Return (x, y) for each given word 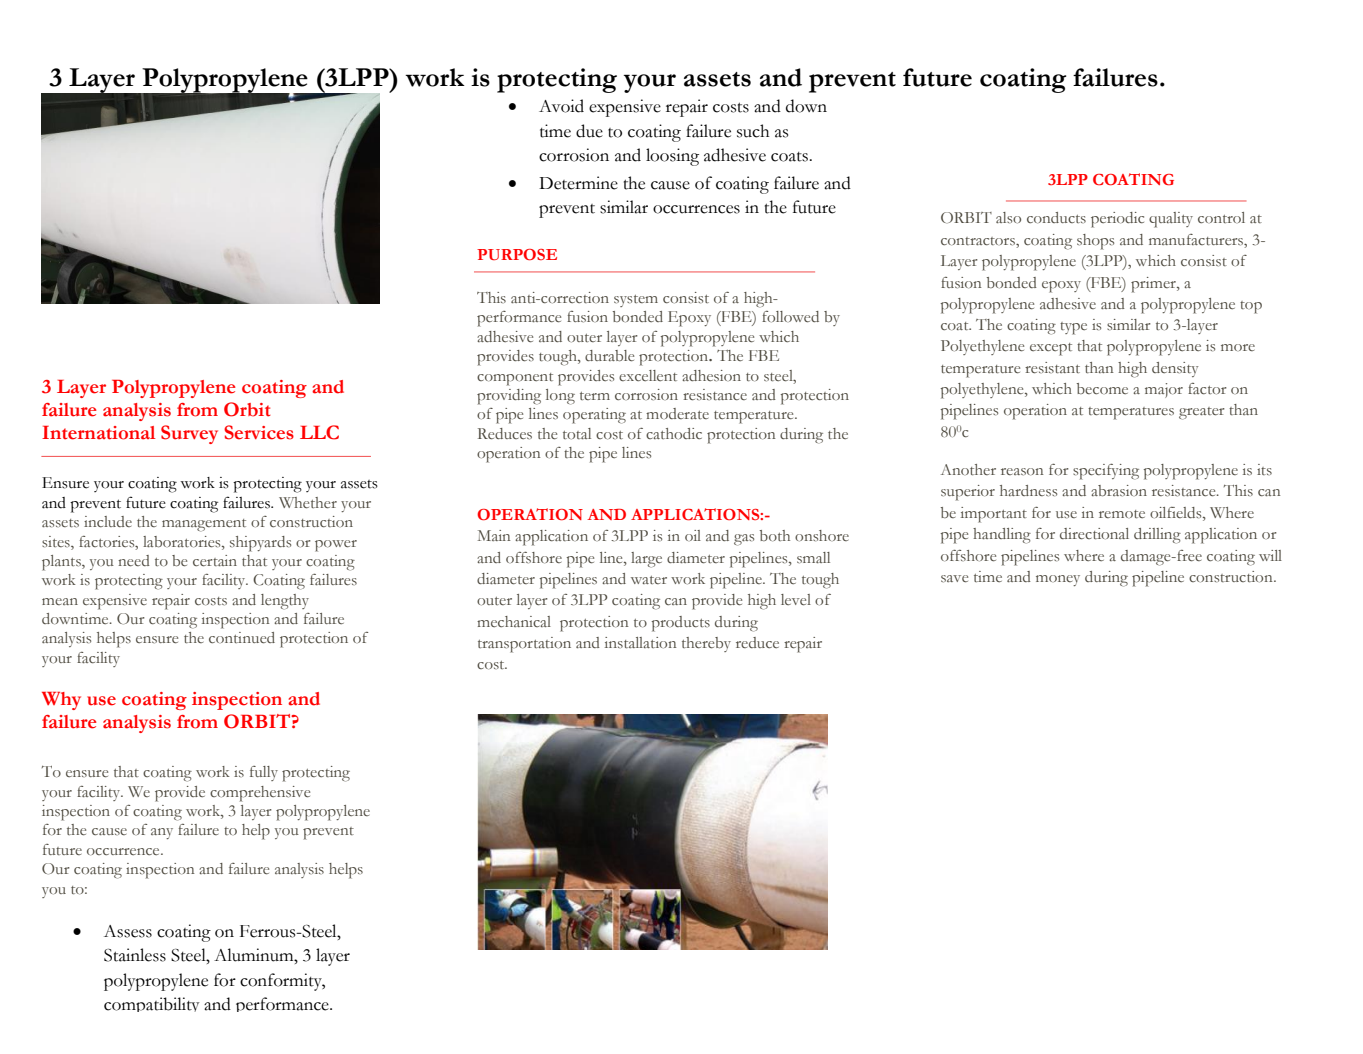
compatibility (151, 1004)
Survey (189, 434)
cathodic (674, 433)
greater (1202, 413)
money (1058, 580)
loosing (672, 157)
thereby (706, 644)
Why (61, 701)
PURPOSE (517, 254)
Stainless (135, 955)
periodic (1117, 220)
